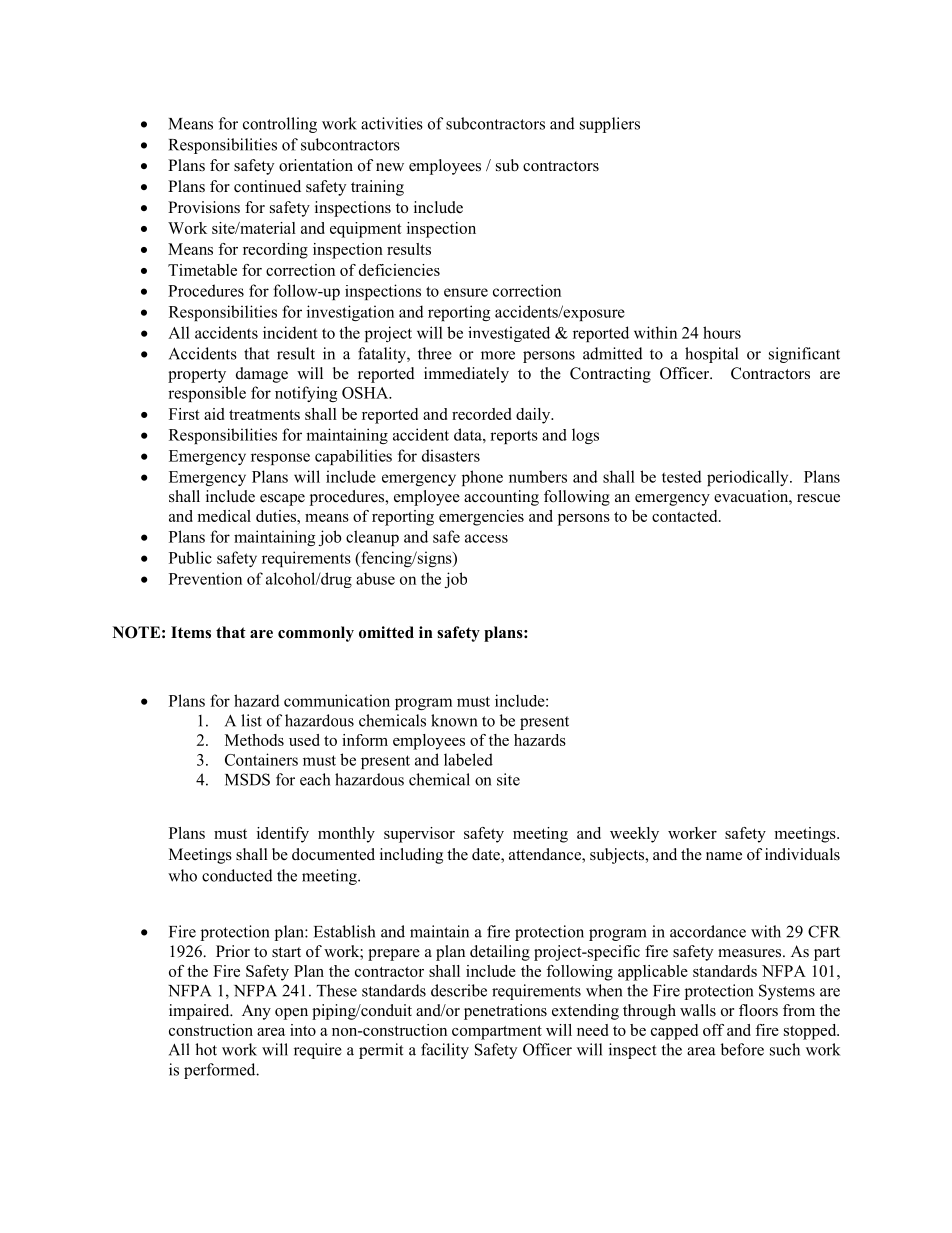 This page has width=952, height=1233. Describe the element at coordinates (280, 459) in the page. I see `response` at that location.
